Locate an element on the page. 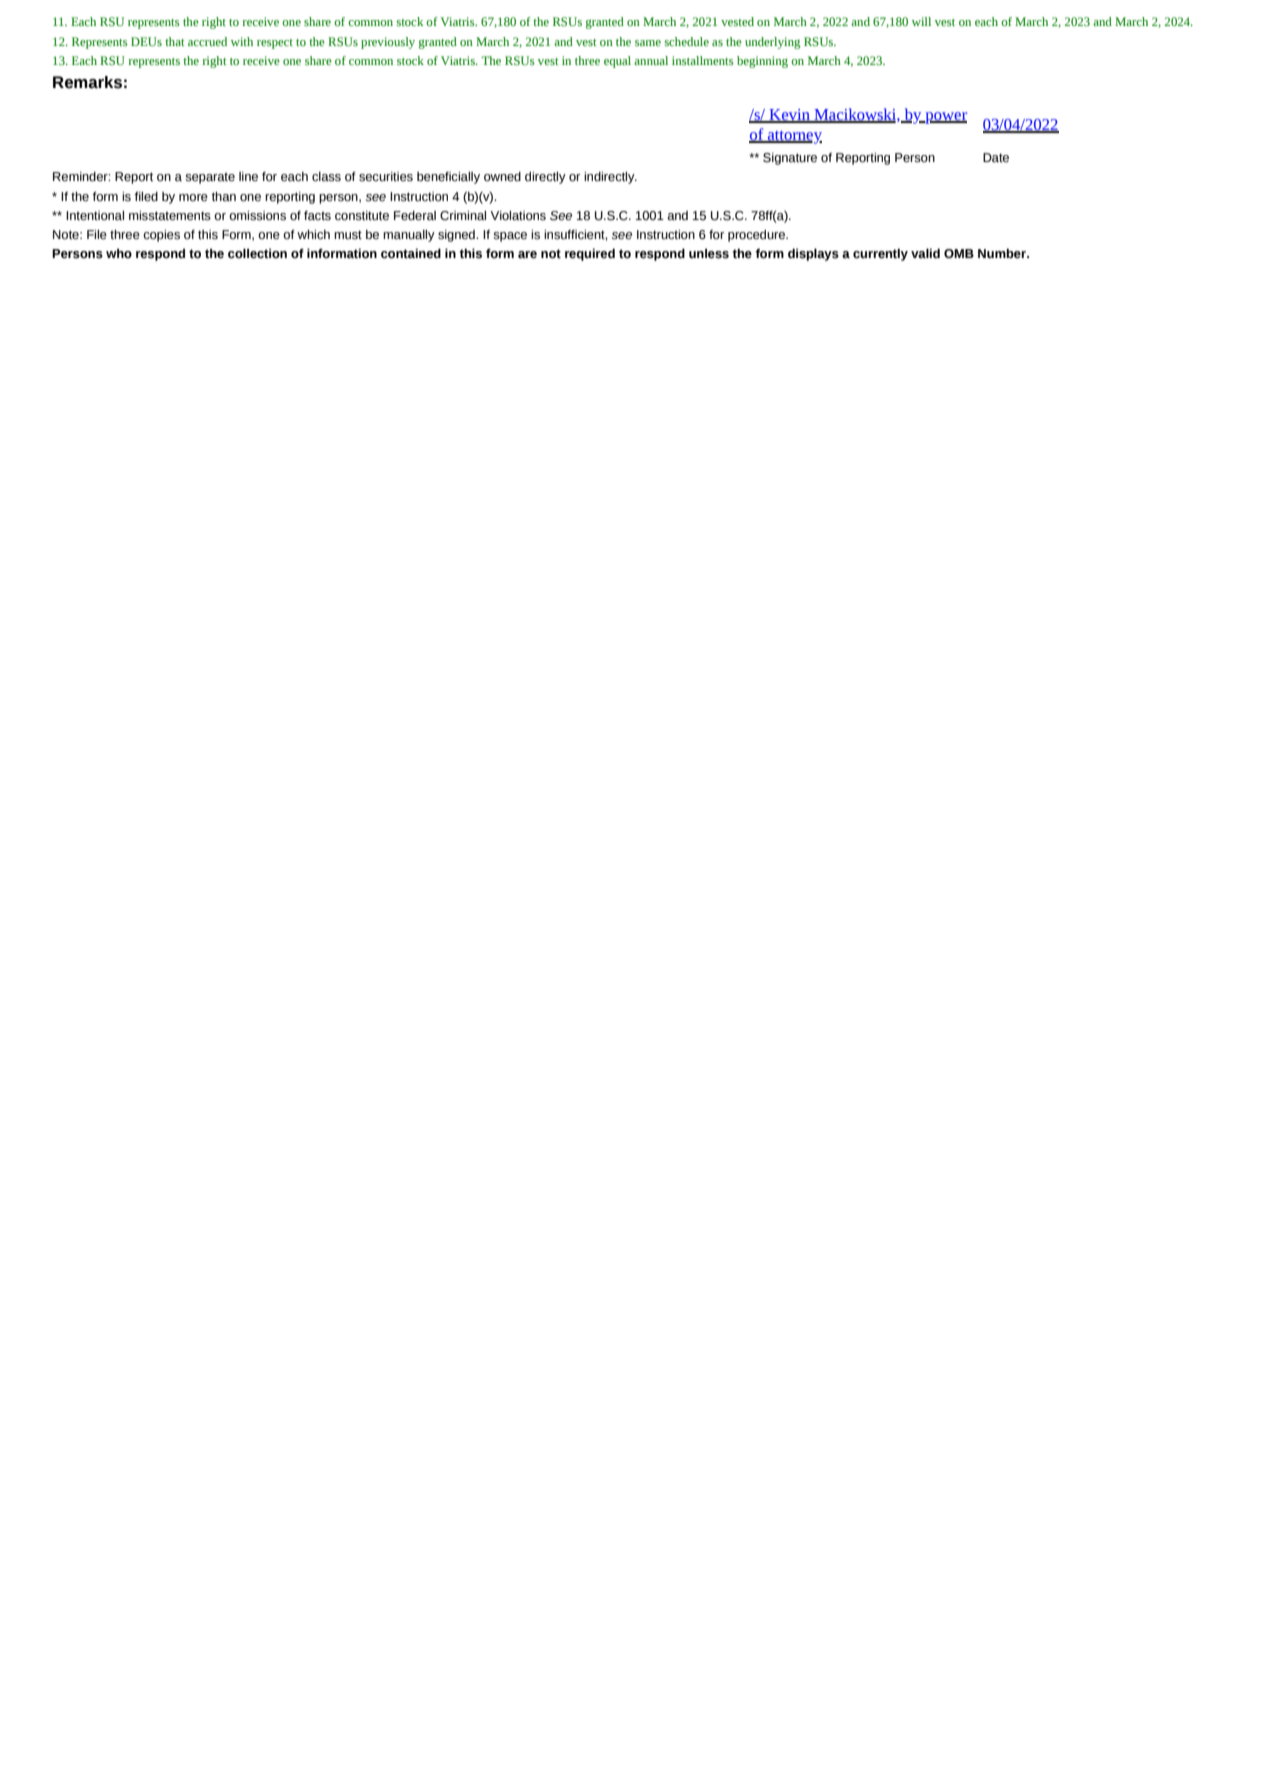  same is located at coordinates (648, 43).
